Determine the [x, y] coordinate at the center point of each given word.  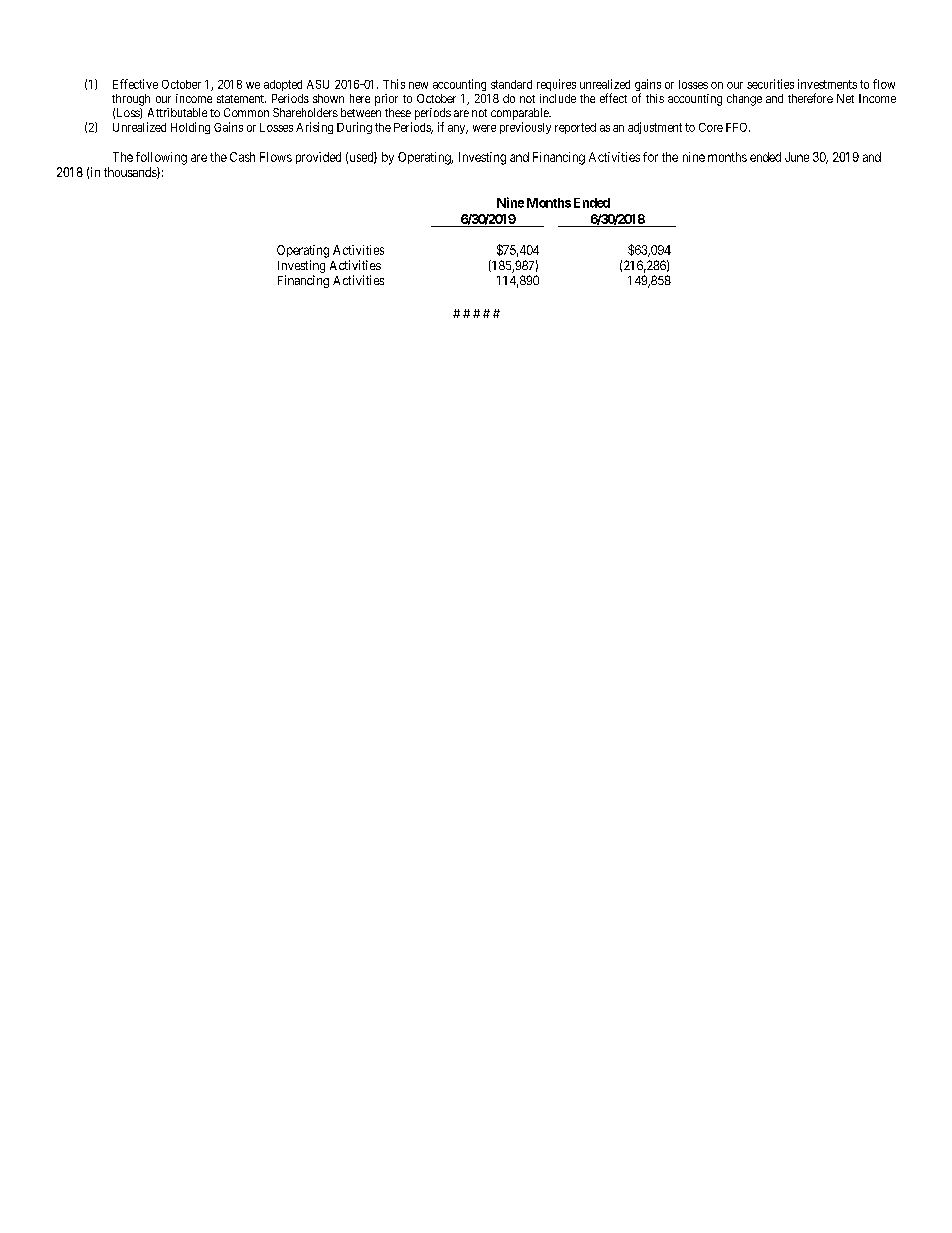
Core [711, 127]
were [484, 128]
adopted [283, 85]
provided [318, 158]
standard [511, 84]
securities [770, 84]
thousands [131, 173]
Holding [190, 128]
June [797, 157]
